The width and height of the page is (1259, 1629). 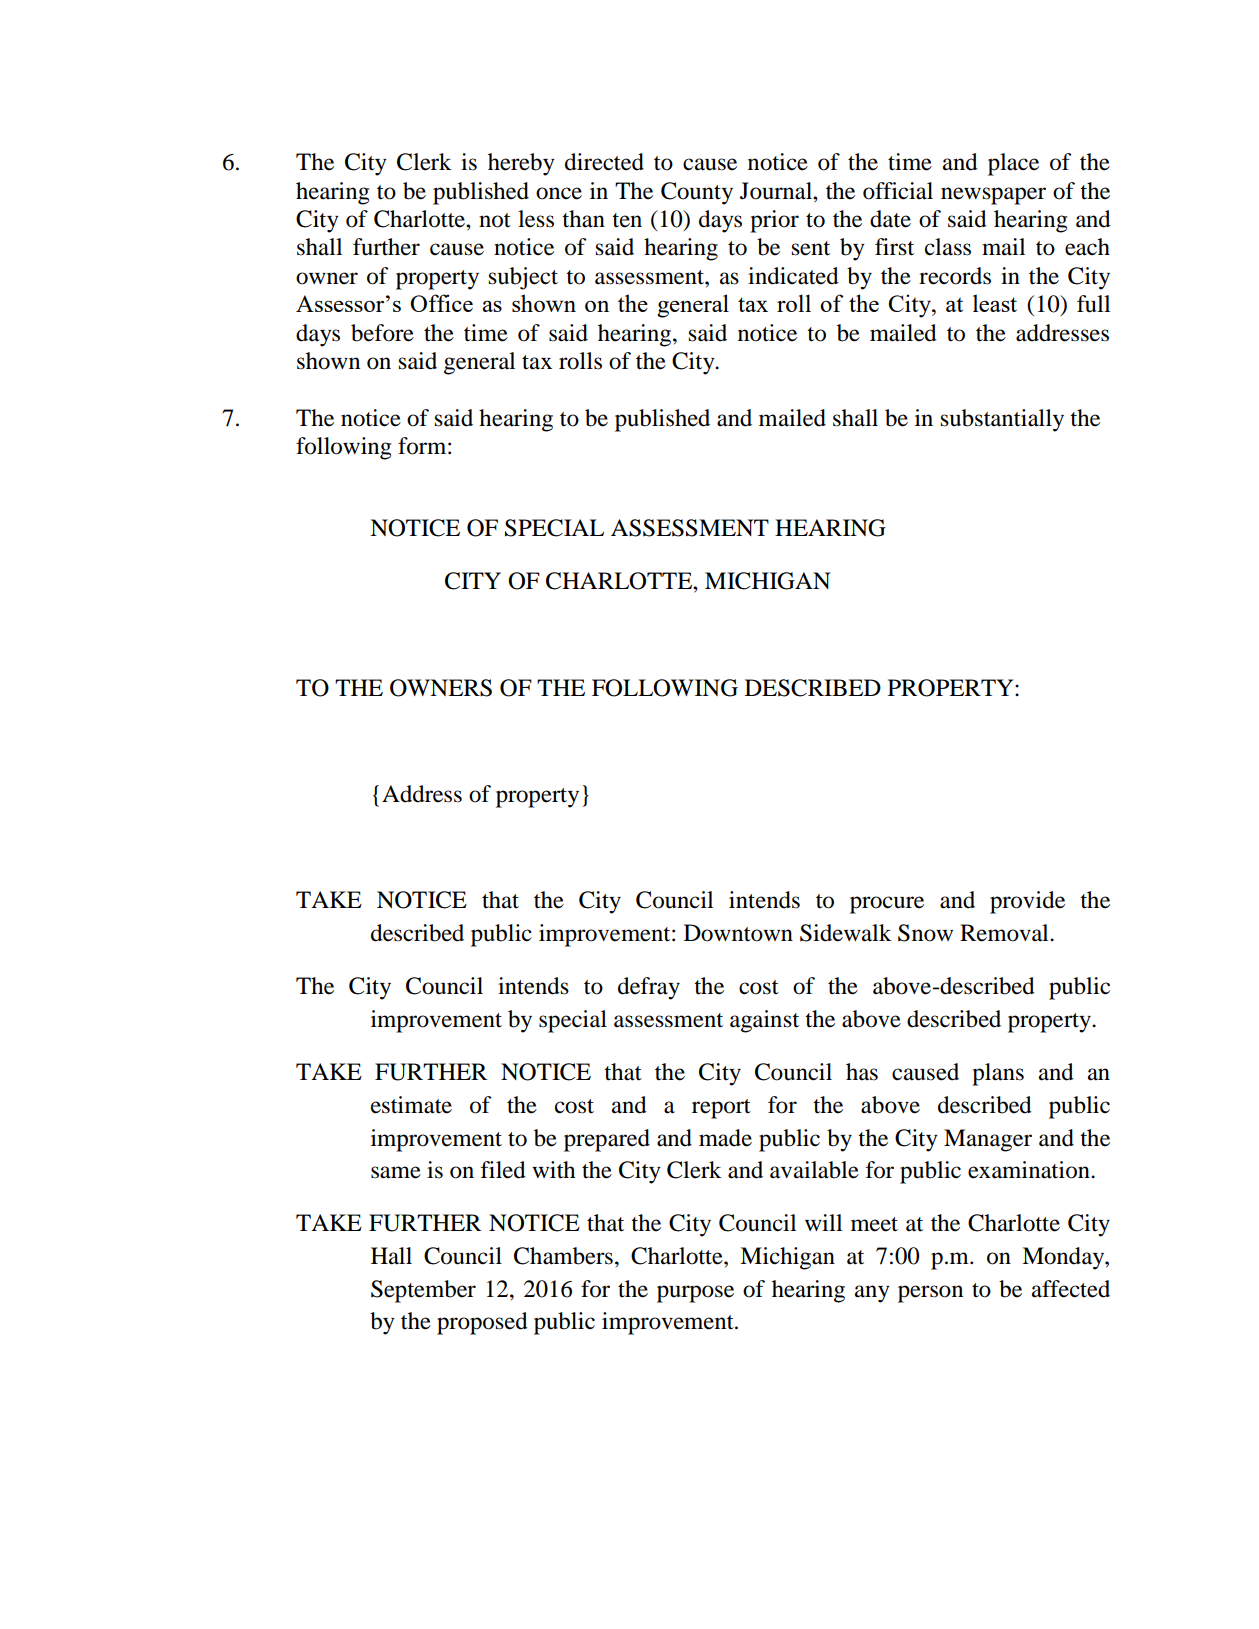 What do you see at coordinates (1027, 902) in the page?
I see `provide` at bounding box center [1027, 902].
